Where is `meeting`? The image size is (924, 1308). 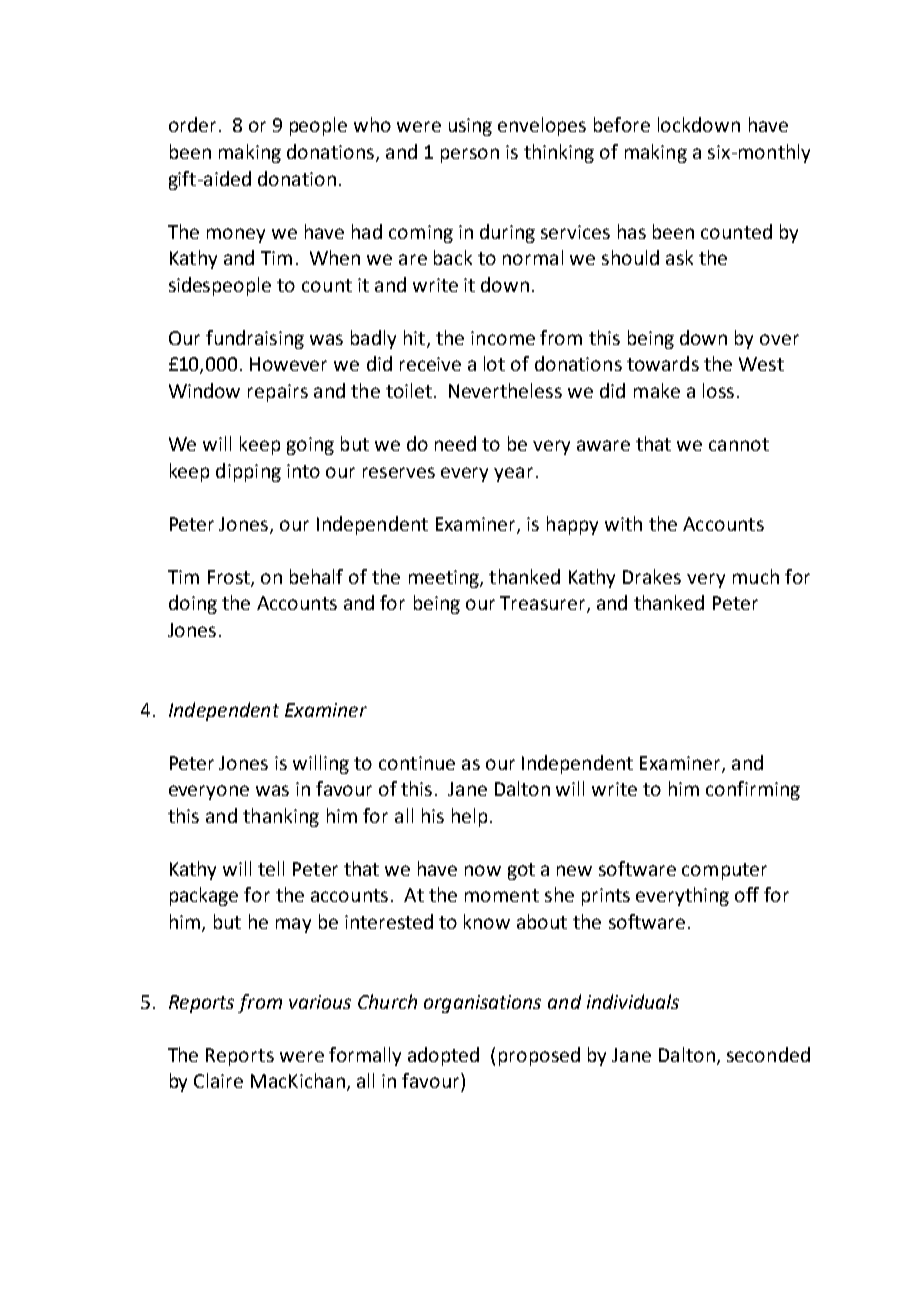 meeting is located at coordinates (445, 579).
